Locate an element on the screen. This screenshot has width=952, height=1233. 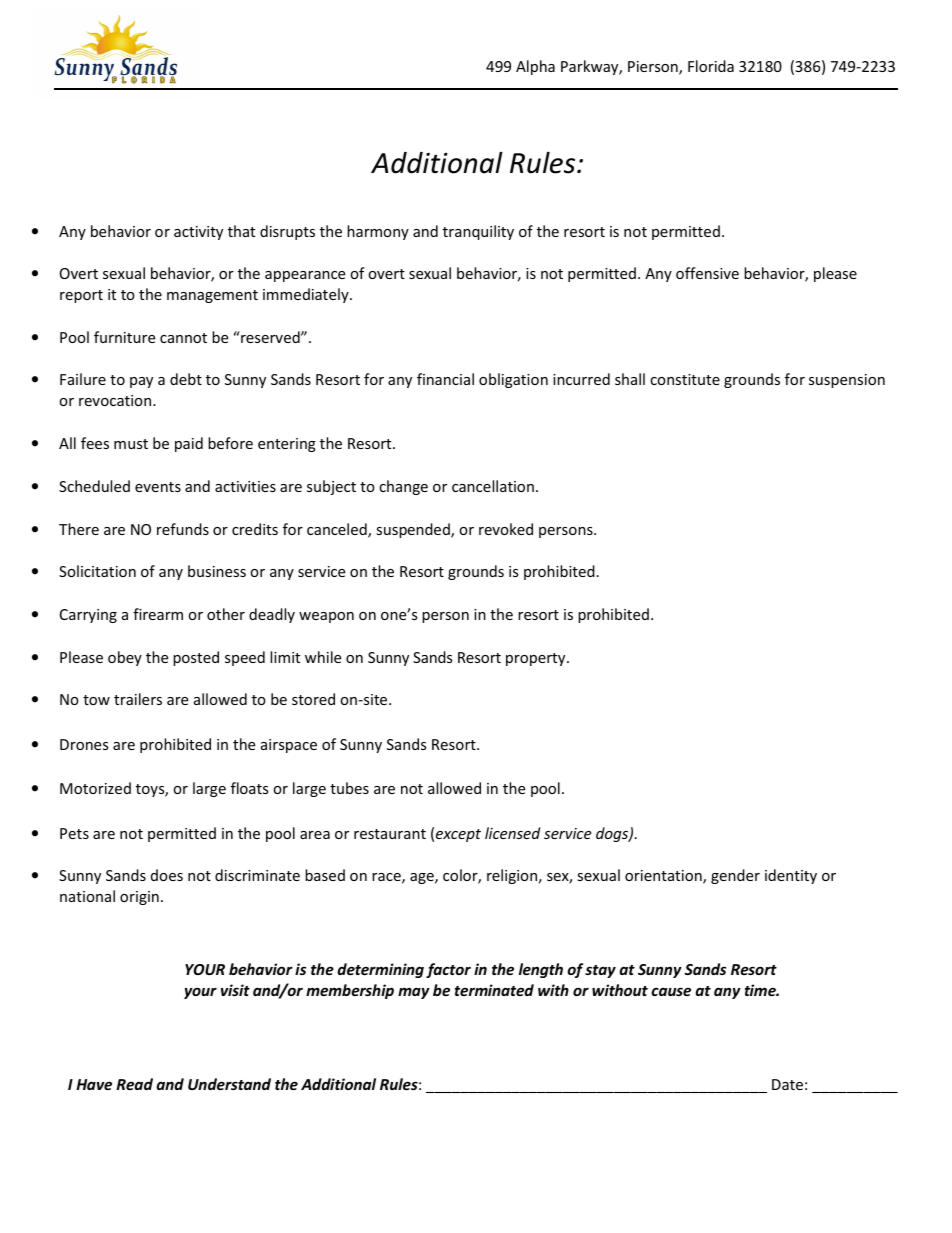
trailers is located at coordinates (138, 699).
